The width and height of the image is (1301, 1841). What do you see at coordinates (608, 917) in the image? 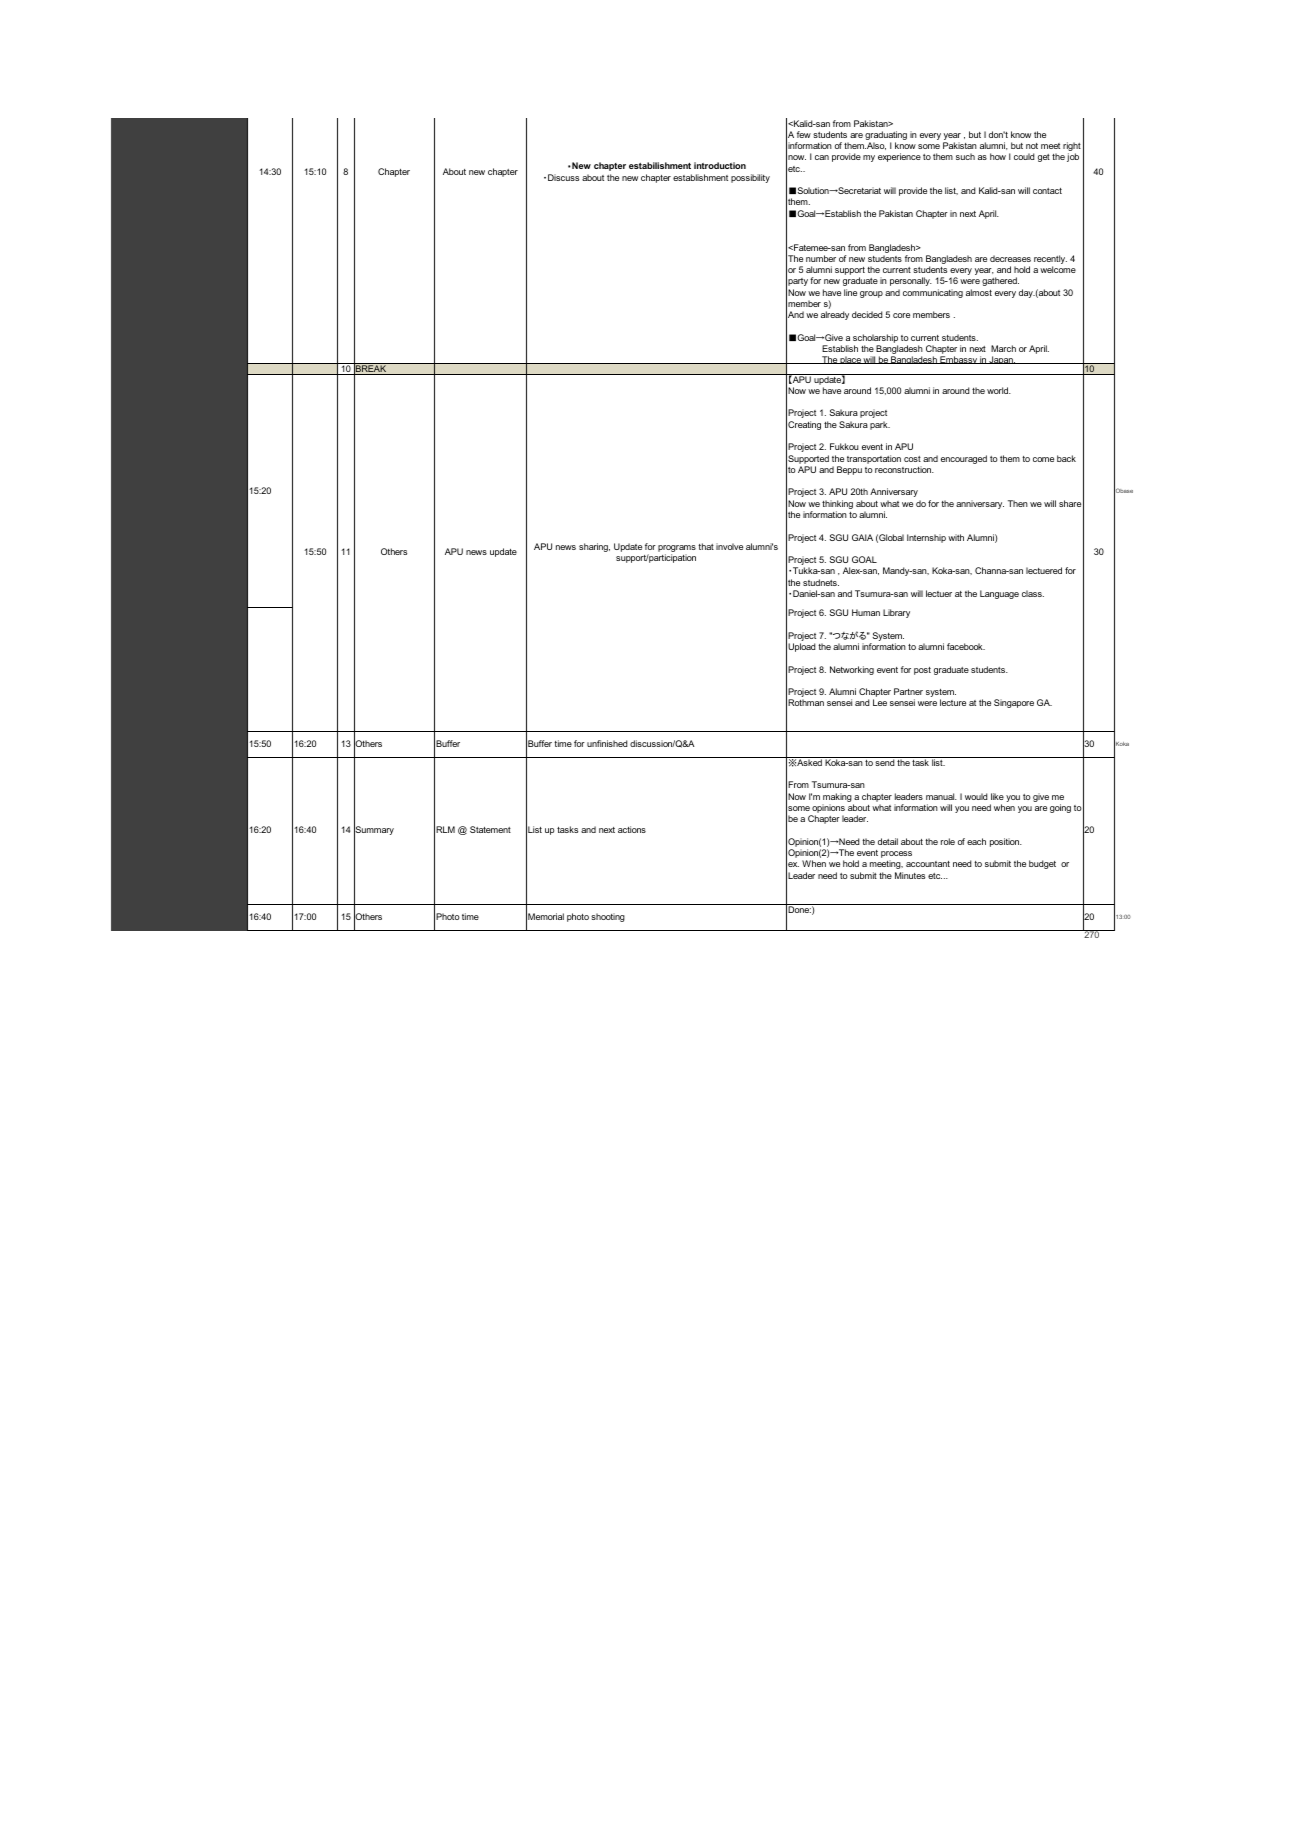
I see `shooting` at bounding box center [608, 917].
